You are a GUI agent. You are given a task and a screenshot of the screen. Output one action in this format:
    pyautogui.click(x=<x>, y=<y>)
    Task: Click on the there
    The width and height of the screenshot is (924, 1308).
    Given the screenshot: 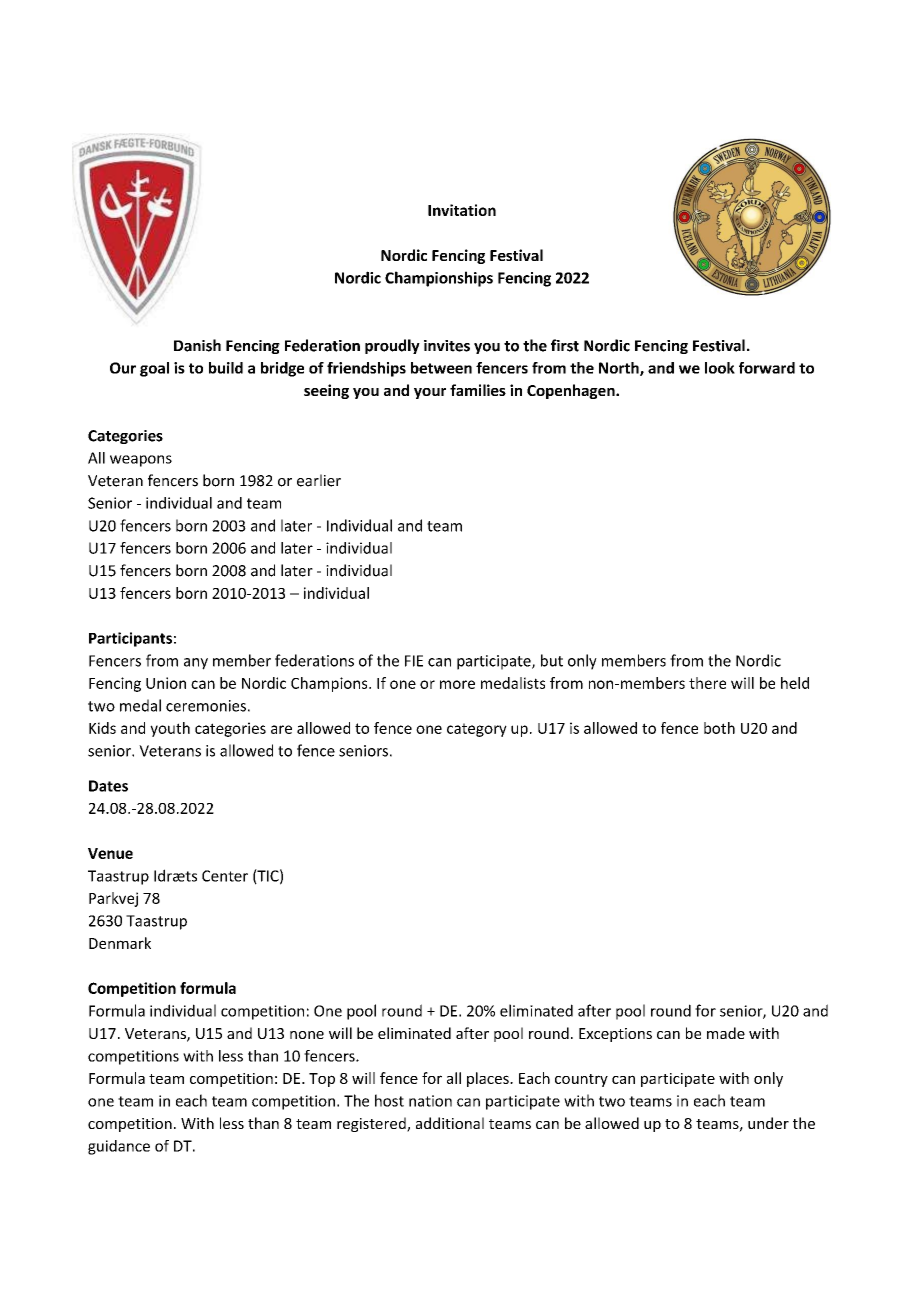 What is the action you would take?
    pyautogui.click(x=707, y=683)
